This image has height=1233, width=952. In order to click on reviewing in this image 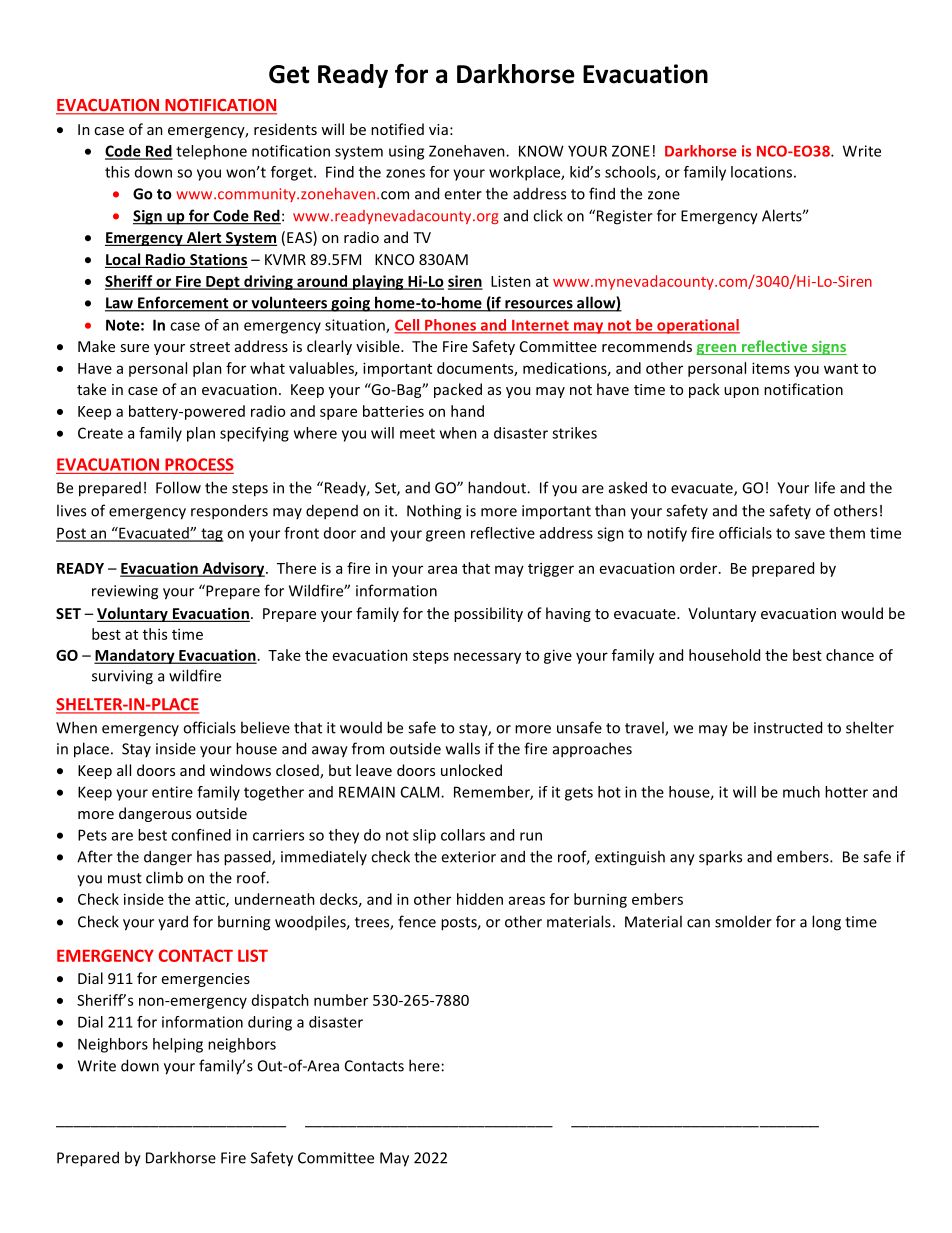, I will do `click(125, 592)`.
